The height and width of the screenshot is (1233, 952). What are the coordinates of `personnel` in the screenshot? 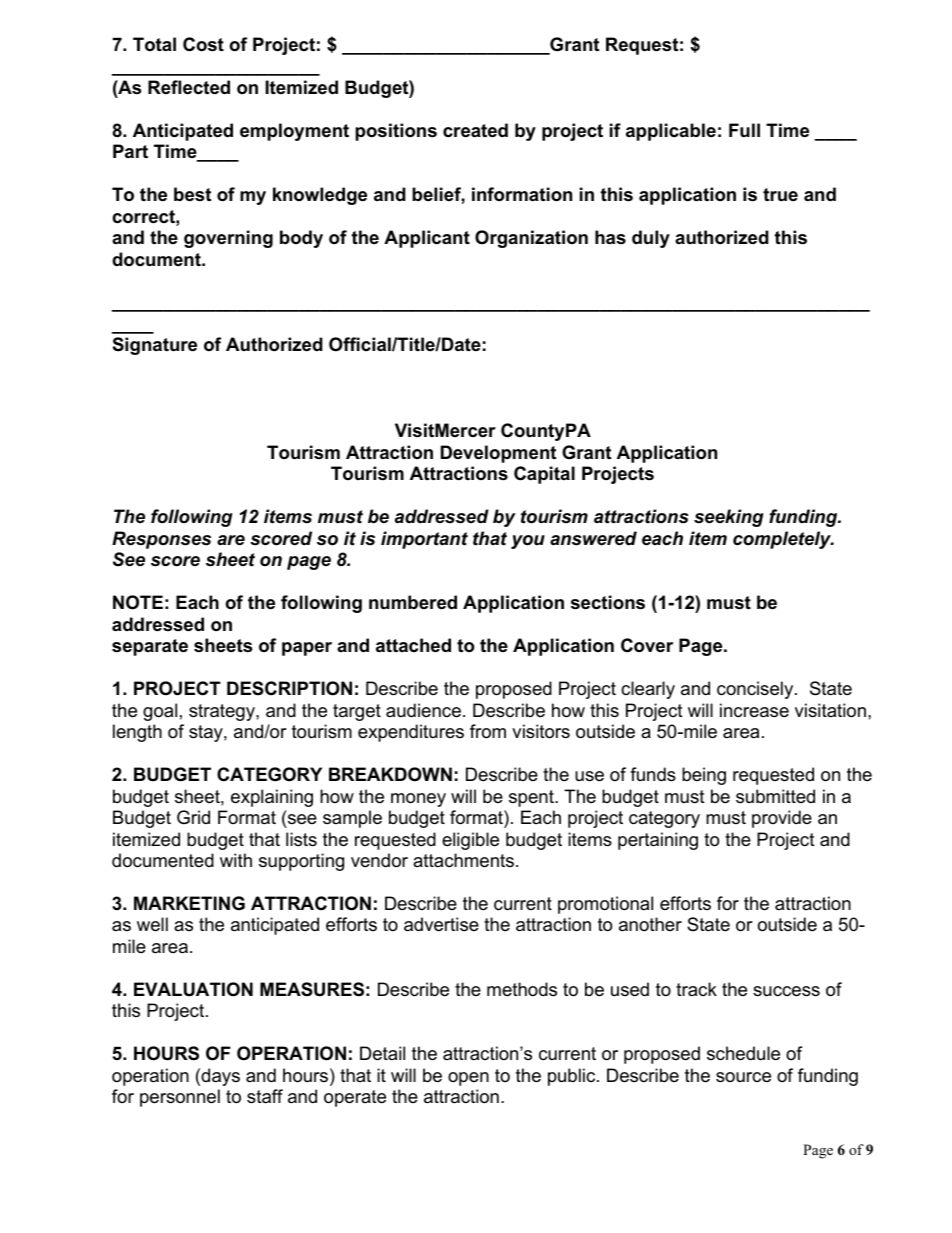 It's located at (180, 1098).
